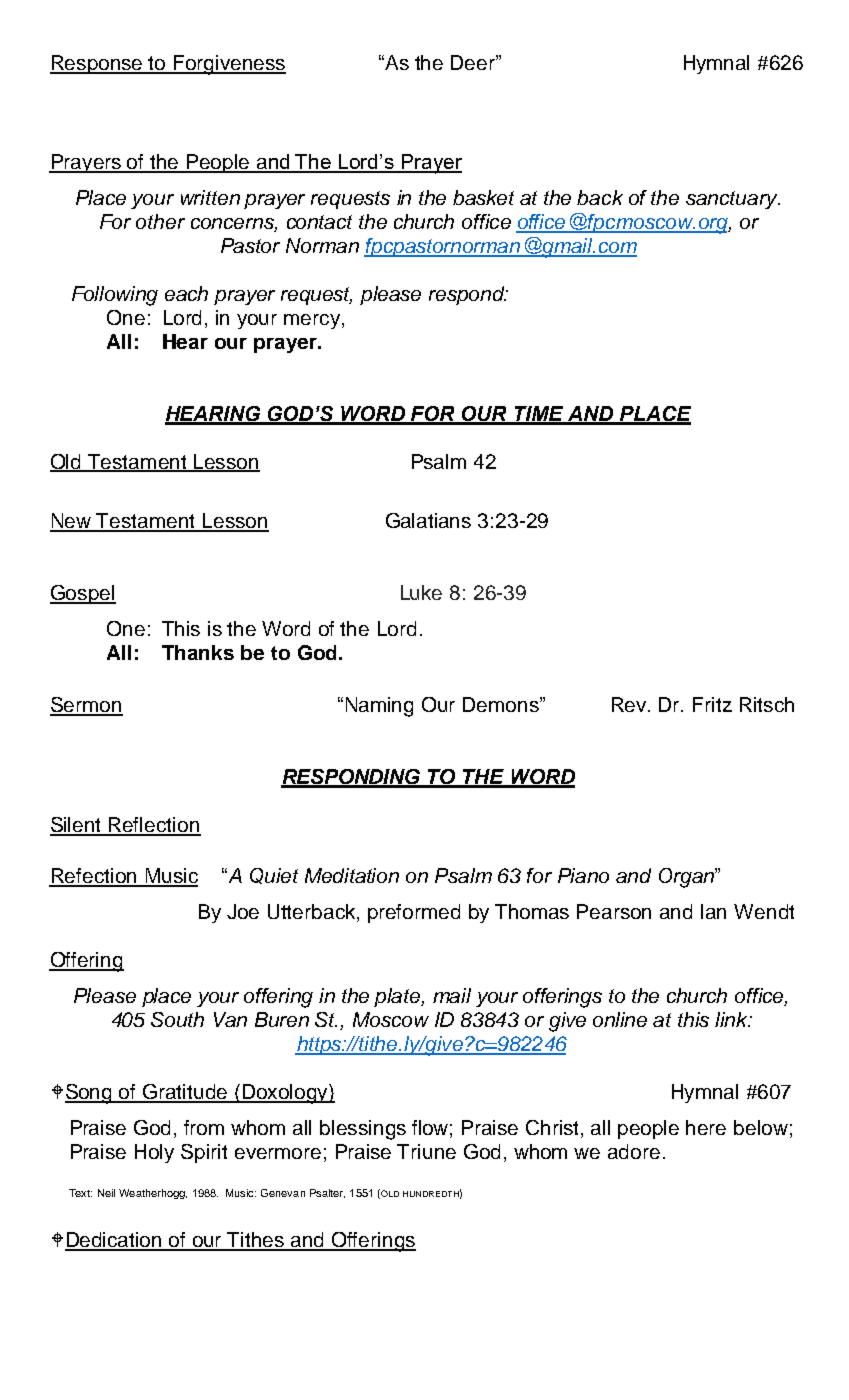  Describe the element at coordinates (421, 592) in the page. I see `Luke` at that location.
